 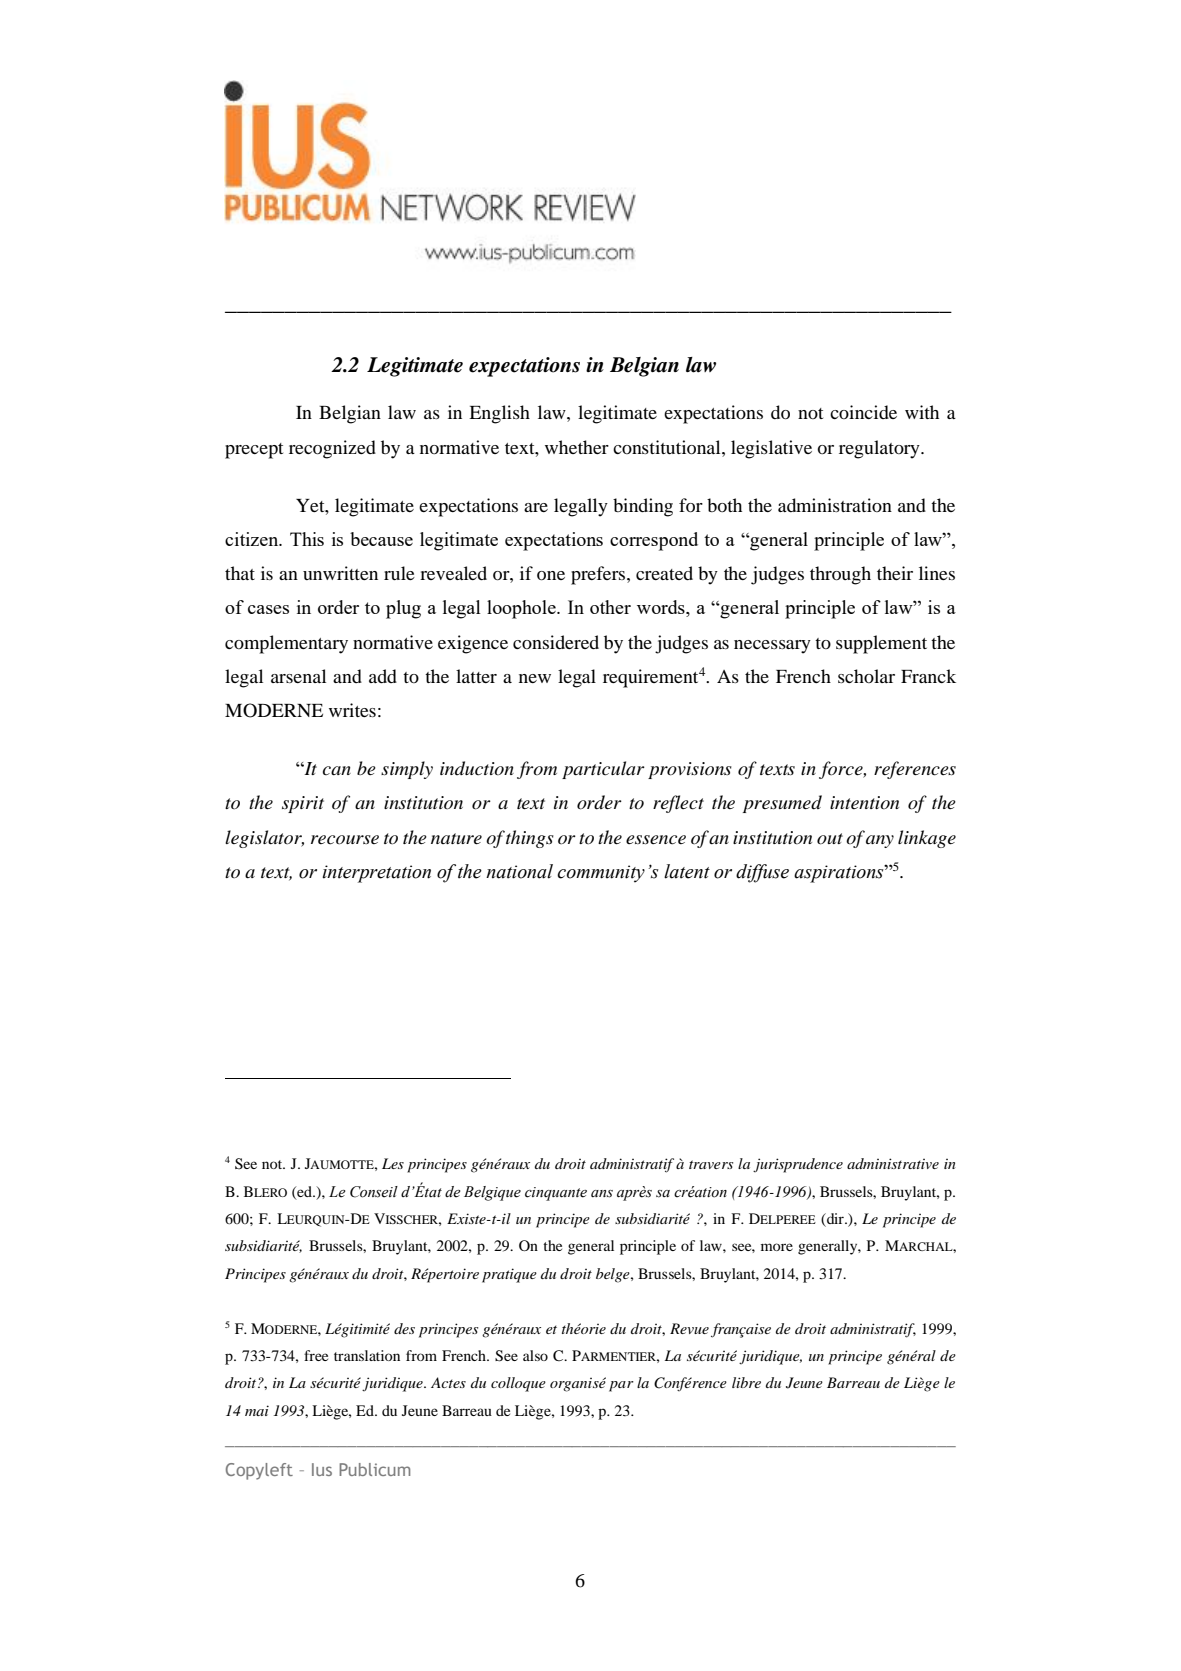 What do you see at coordinates (322, 1469) in the document?
I see `Ius` at bounding box center [322, 1469].
